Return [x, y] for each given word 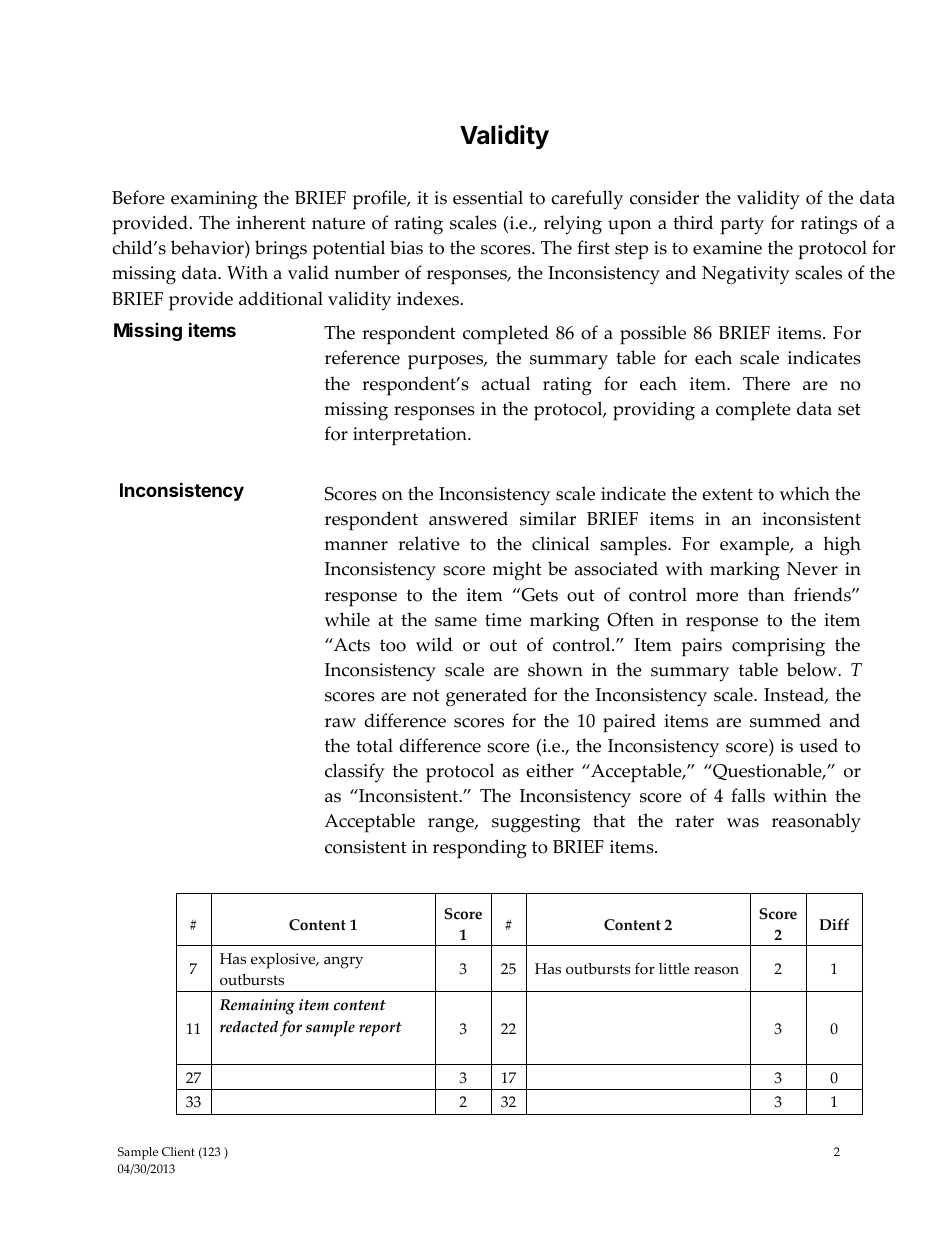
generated [486, 696]
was [743, 823]
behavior [208, 249]
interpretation [411, 436]
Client [178, 1151]
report [380, 1029]
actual [506, 383]
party [742, 226]
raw [340, 723]
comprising [778, 647]
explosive [284, 961]
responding [480, 849]
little [674, 969]
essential [488, 197]
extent [727, 494]
